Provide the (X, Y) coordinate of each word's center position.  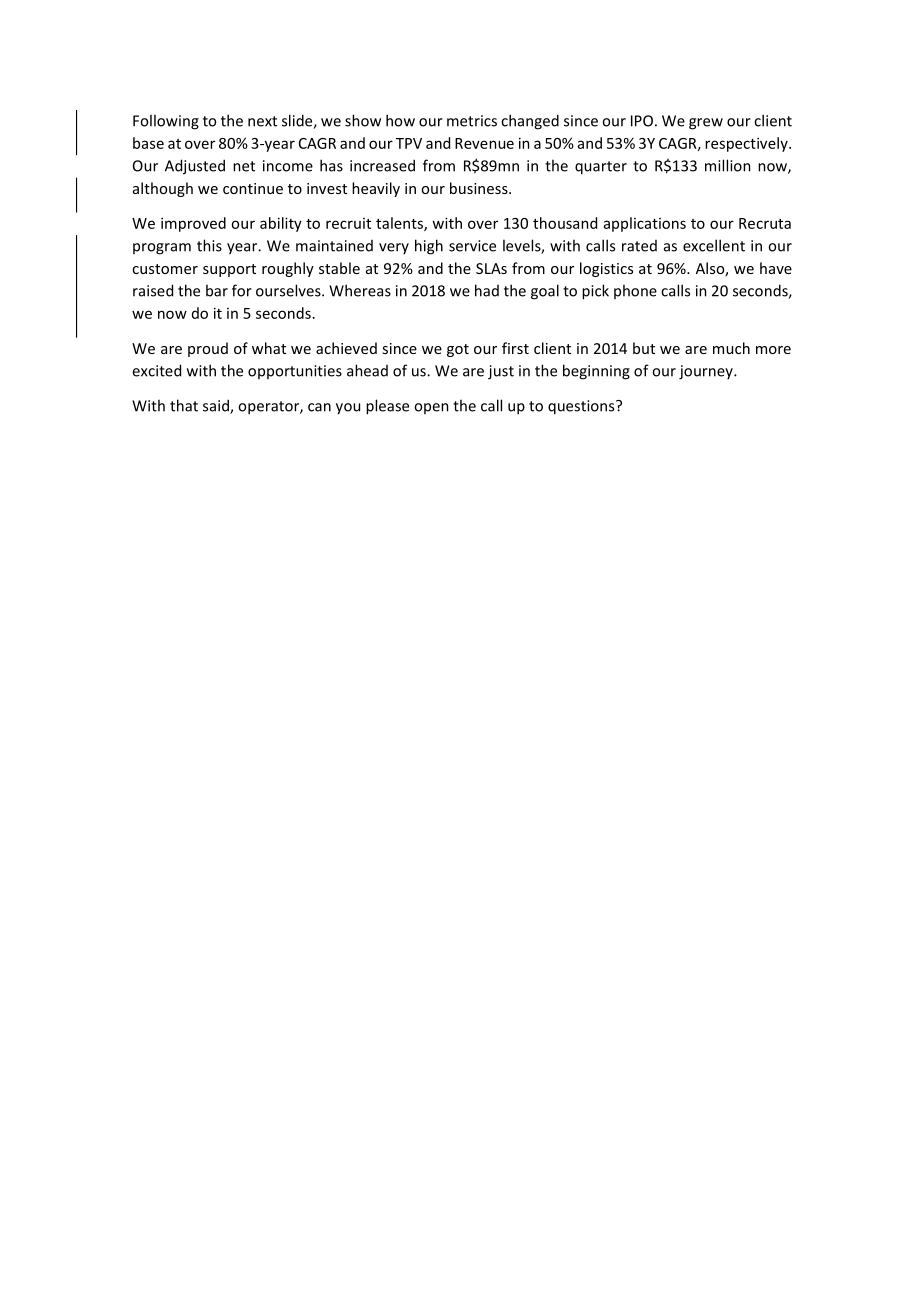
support (229, 270)
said (217, 406)
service (472, 246)
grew (706, 124)
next (262, 121)
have (776, 268)
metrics (472, 121)
